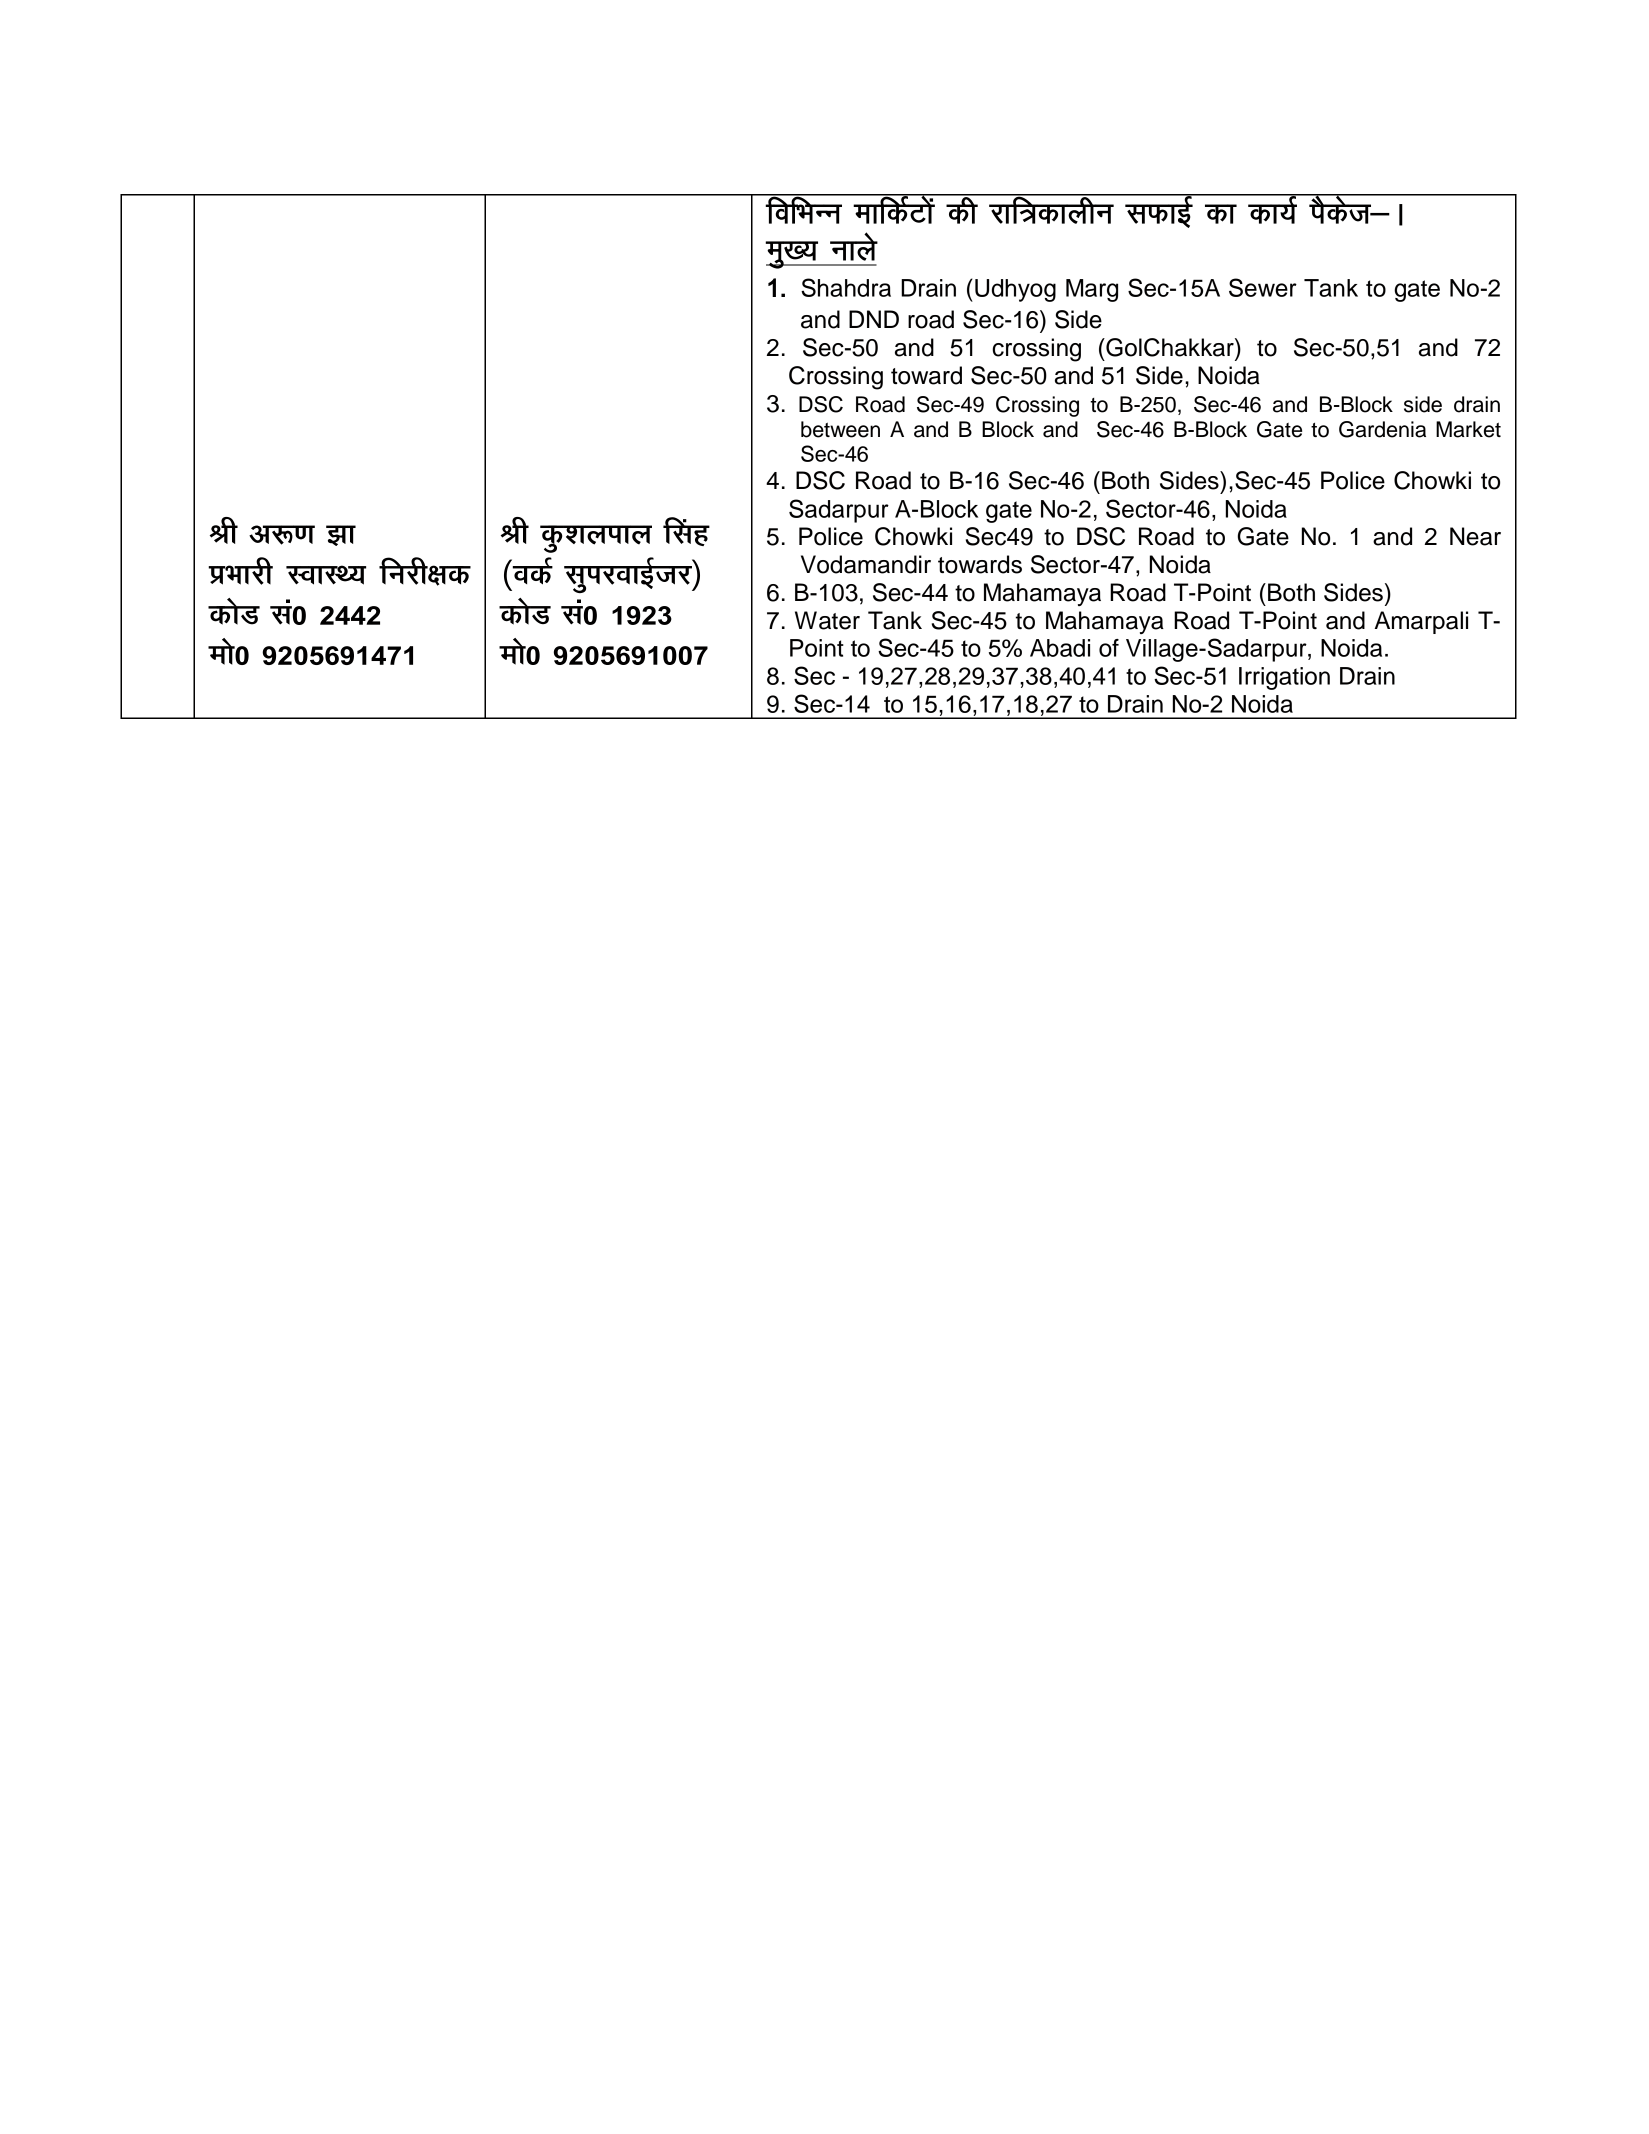 Image resolution: width=1649 pixels, height=2134 pixels. I want to click on Market, so click(1468, 429).
